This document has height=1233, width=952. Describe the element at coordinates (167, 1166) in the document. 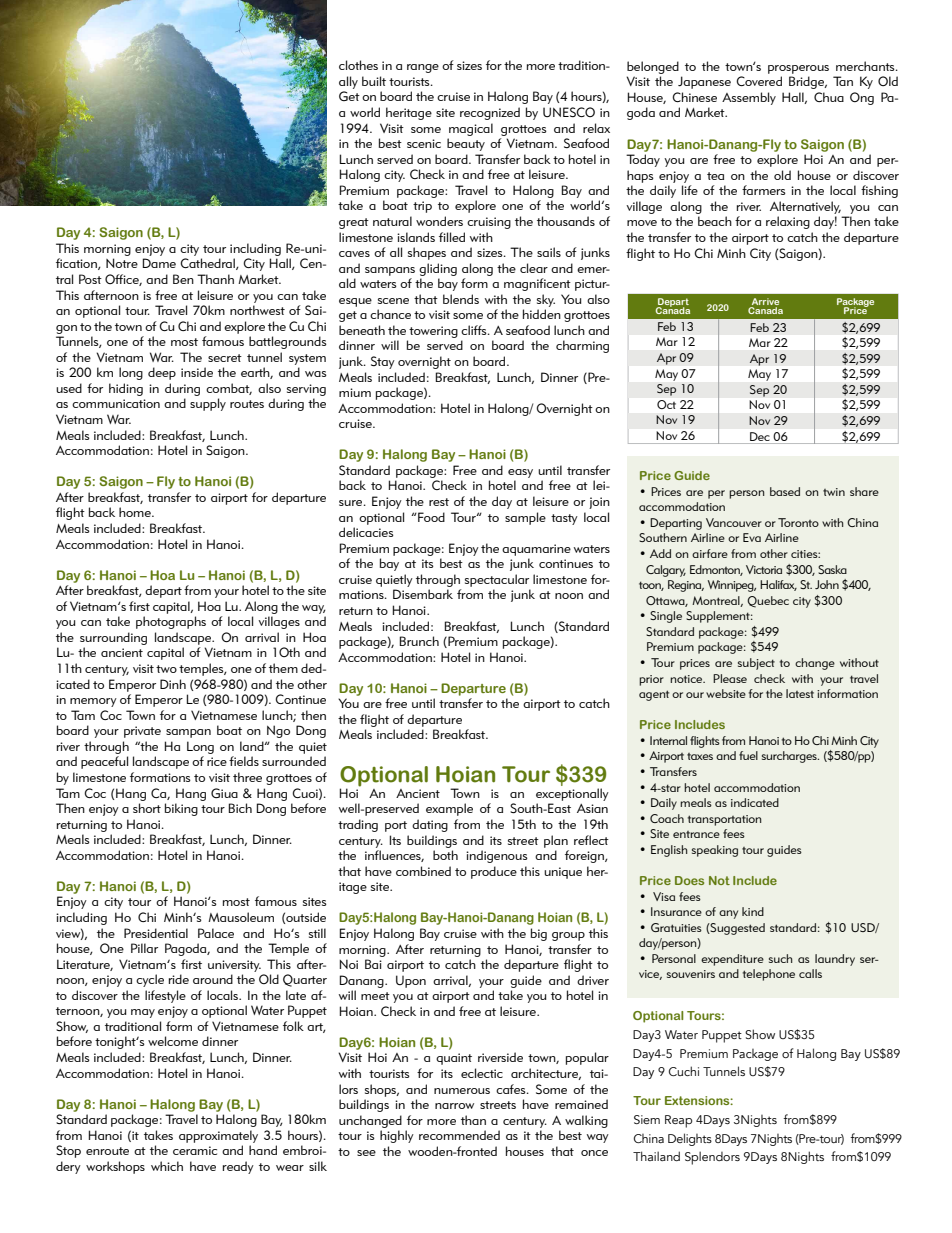

I see `which` at that location.
